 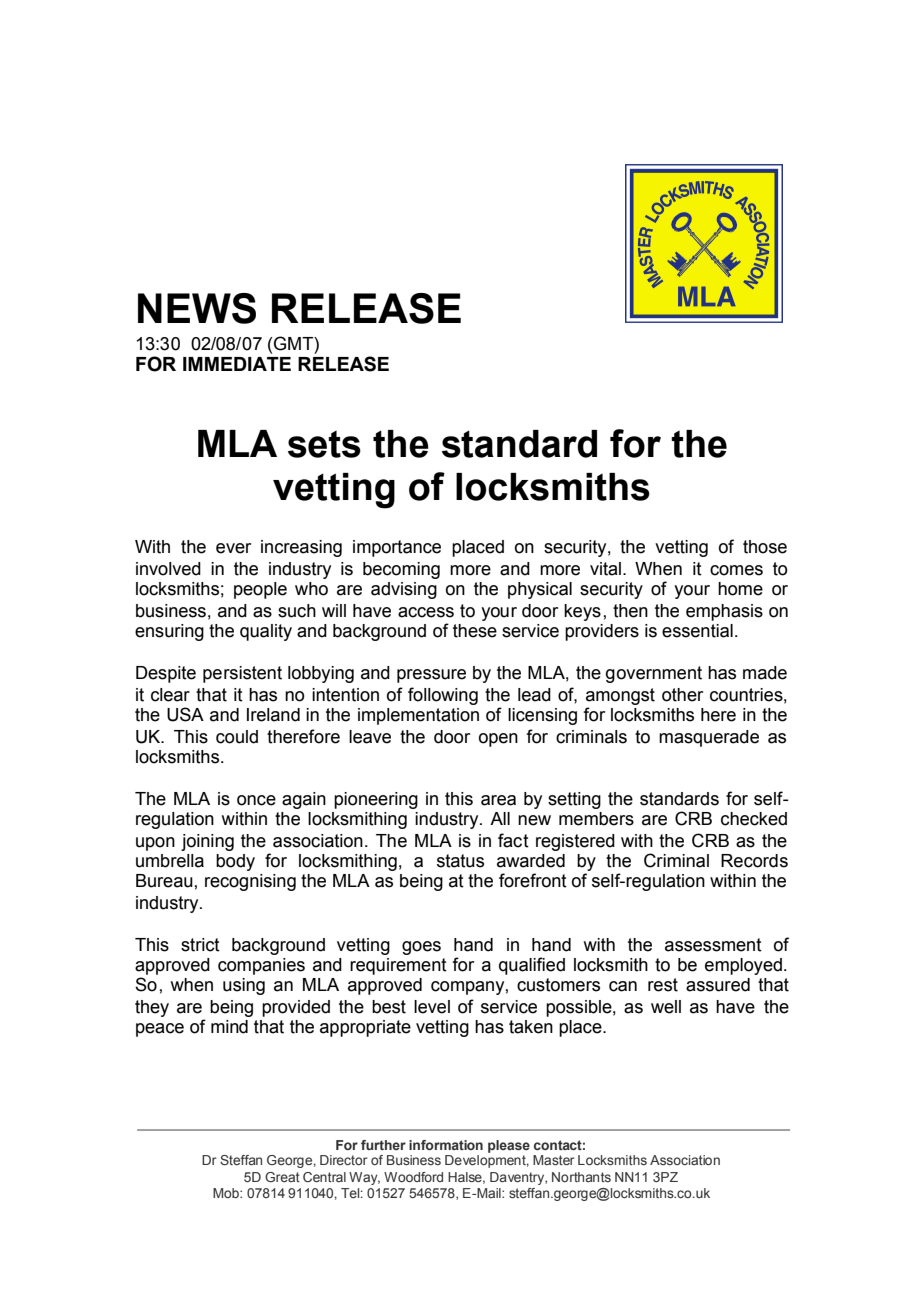 I want to click on Records, so click(x=754, y=861).
